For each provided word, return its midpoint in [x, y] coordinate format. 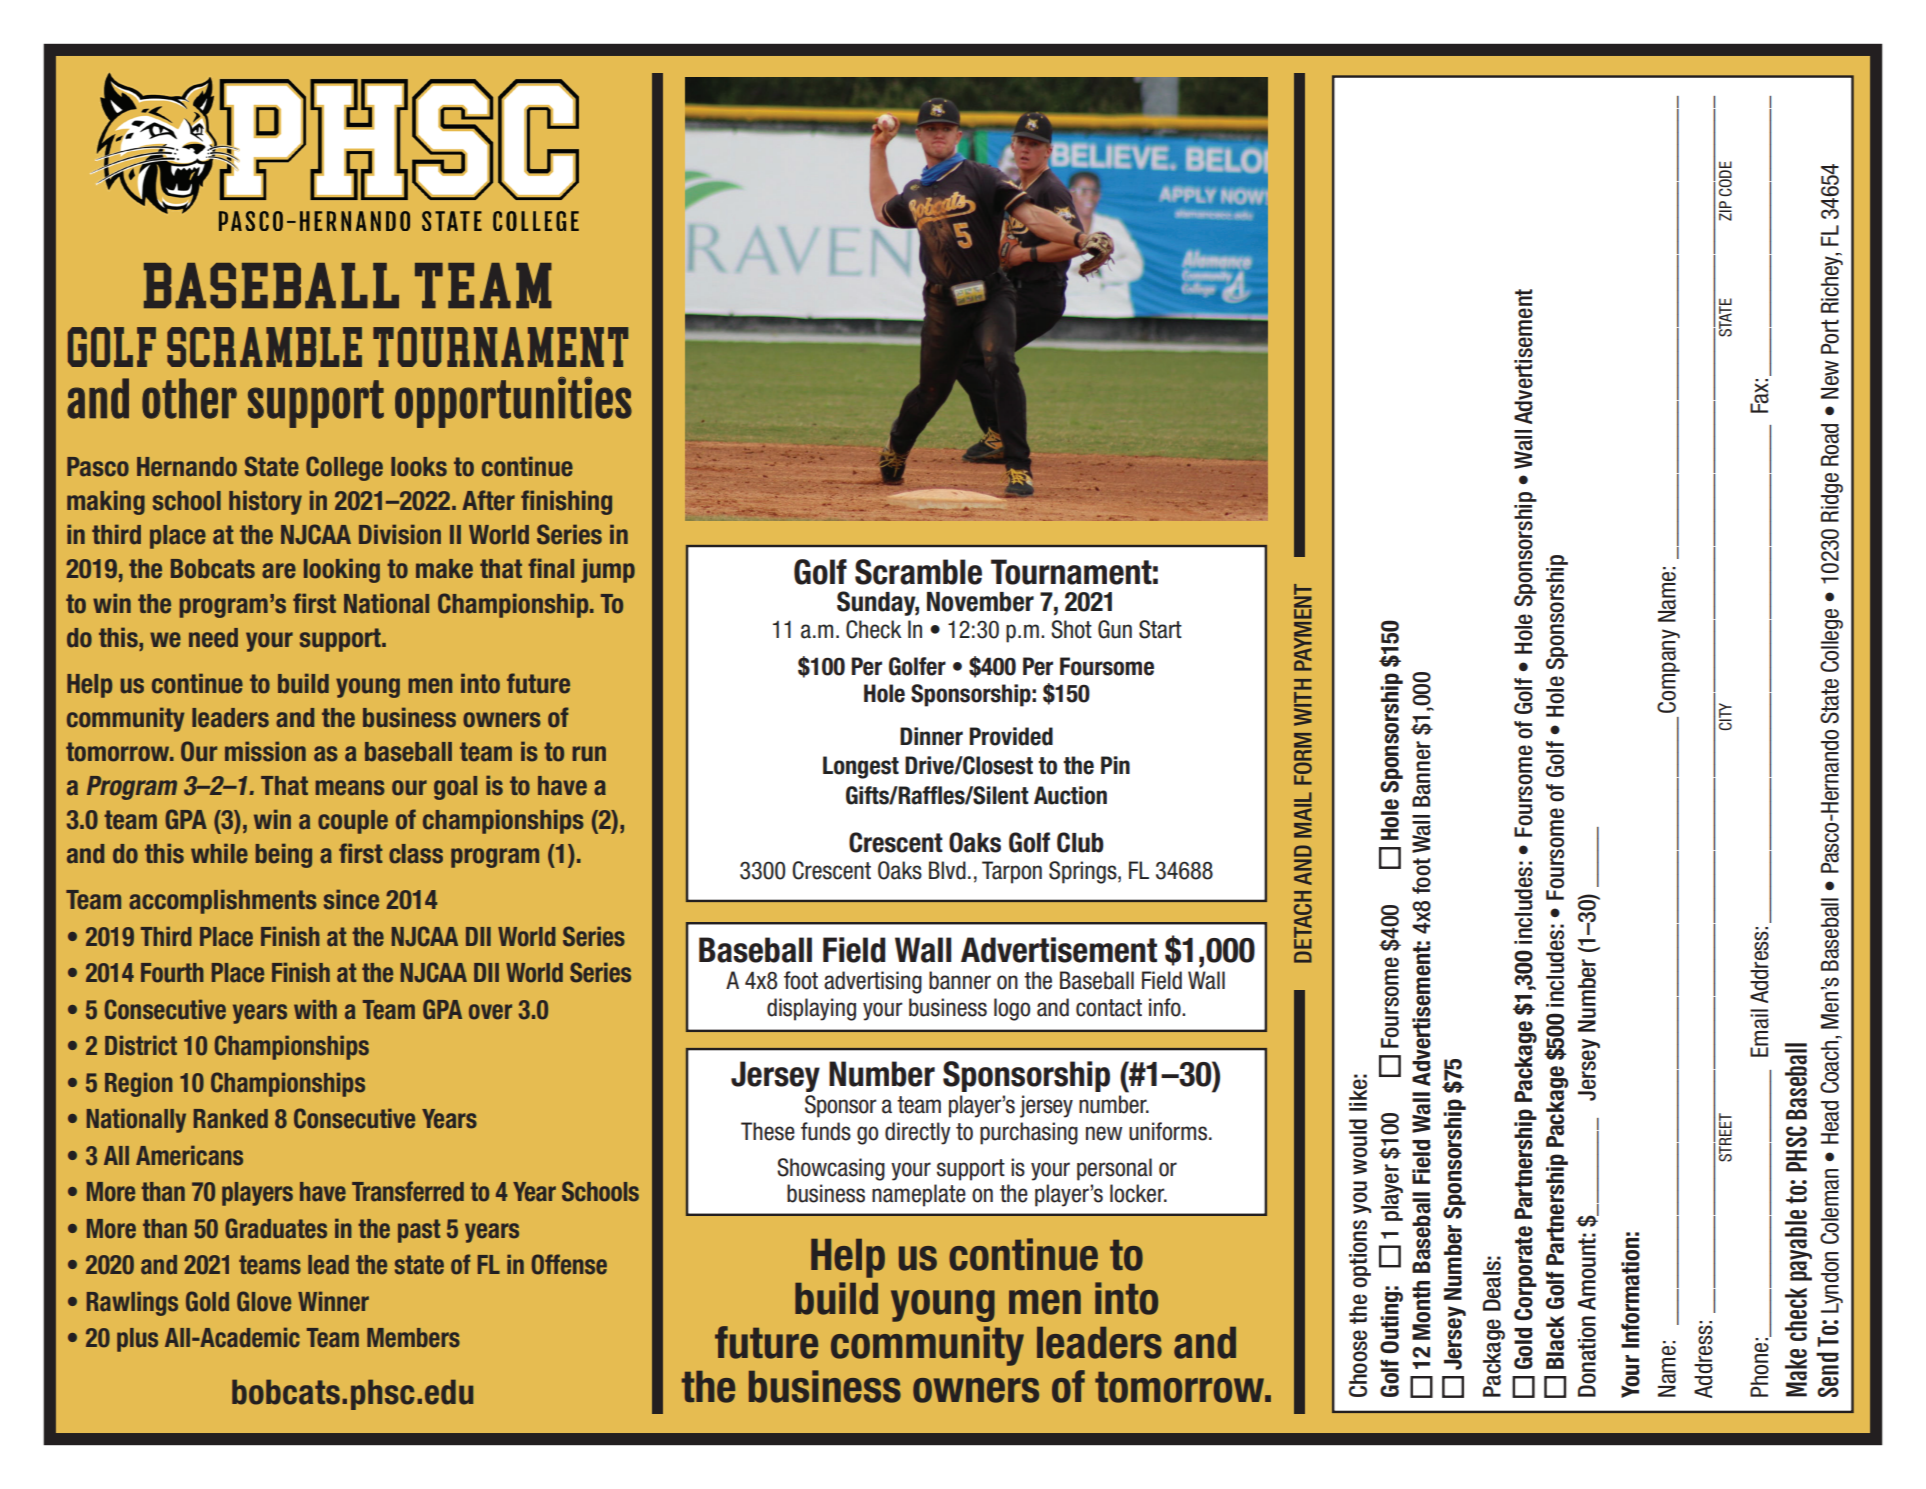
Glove [264, 1301]
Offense [569, 1264]
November [980, 602]
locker [1138, 1193]
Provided [1011, 736]
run [589, 754]
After [488, 500]
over [490, 1012]
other [189, 398]
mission [265, 751]
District [141, 1045]
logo [1012, 1009]
